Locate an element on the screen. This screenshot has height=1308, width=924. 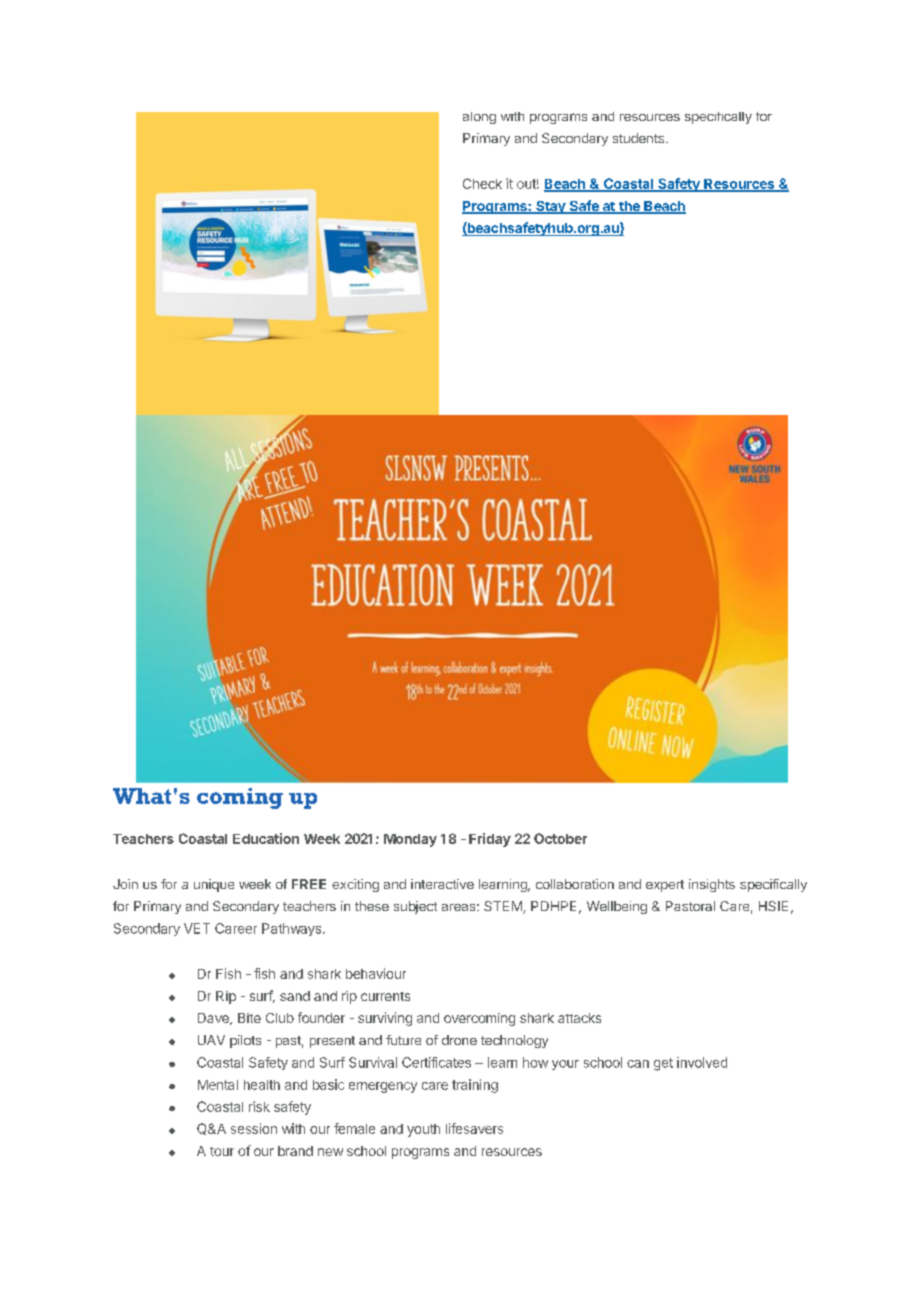
along is located at coordinates (479, 118).
